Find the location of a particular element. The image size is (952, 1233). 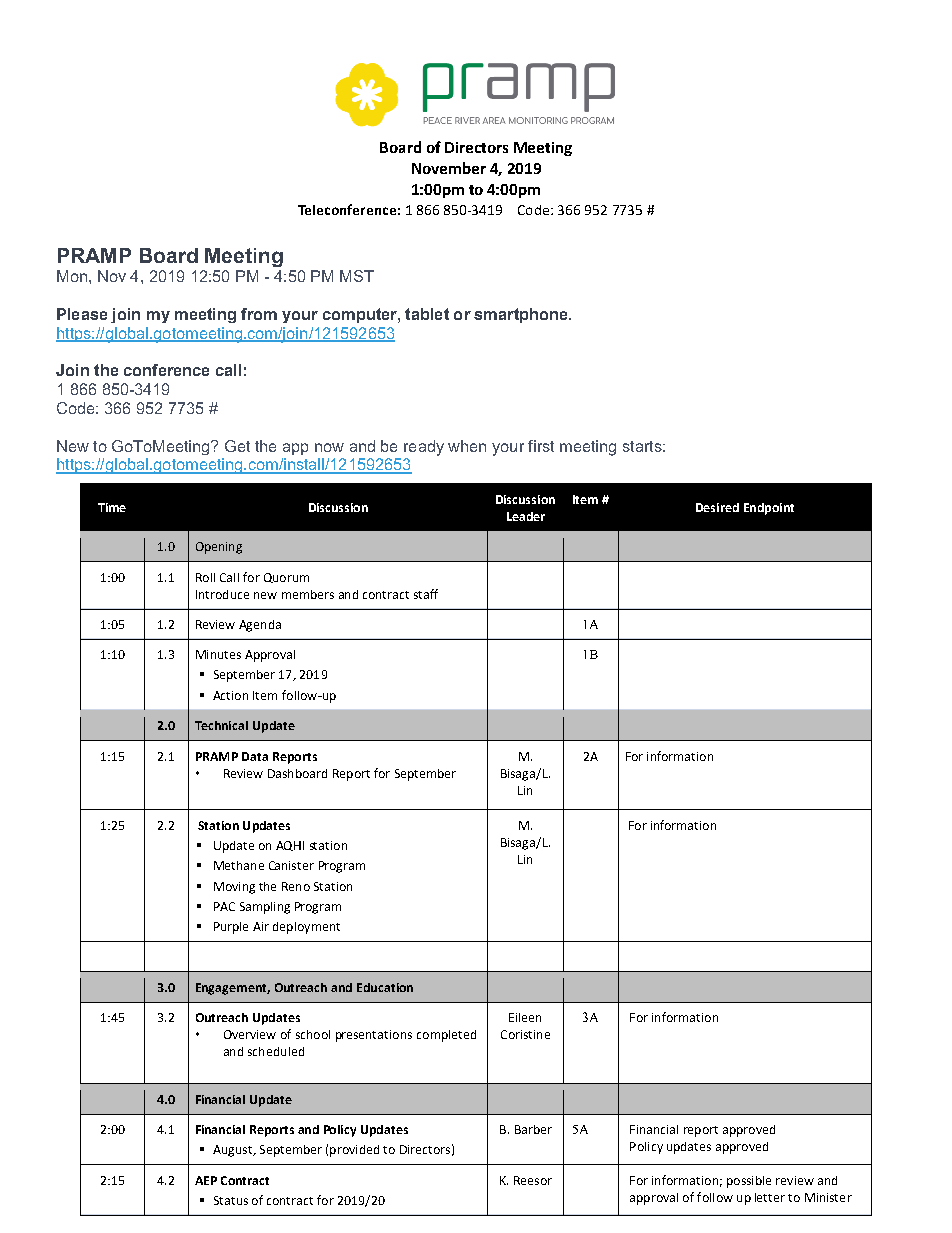

possible is located at coordinates (749, 1182).
